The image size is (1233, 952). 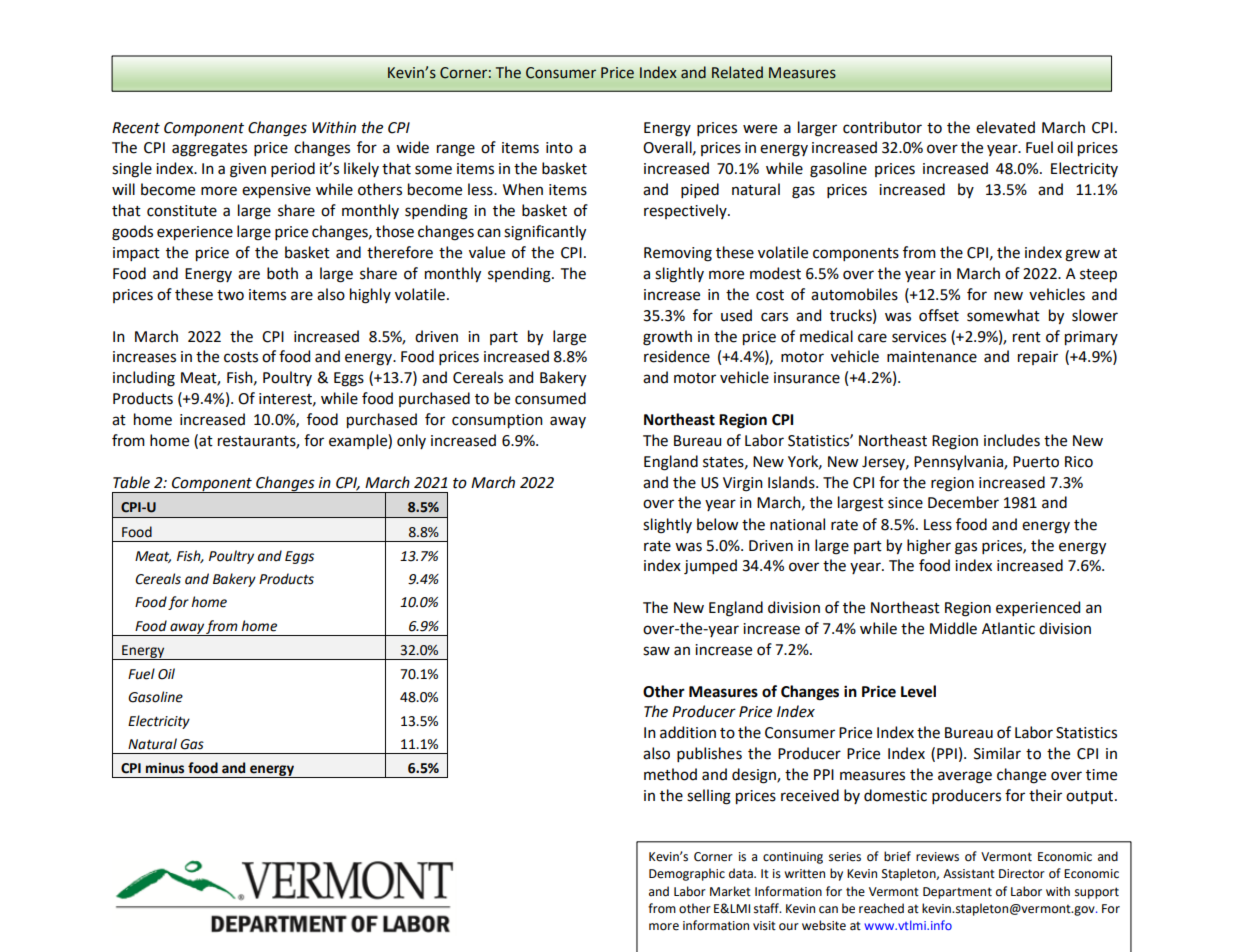 I want to click on minus, so click(x=165, y=768).
